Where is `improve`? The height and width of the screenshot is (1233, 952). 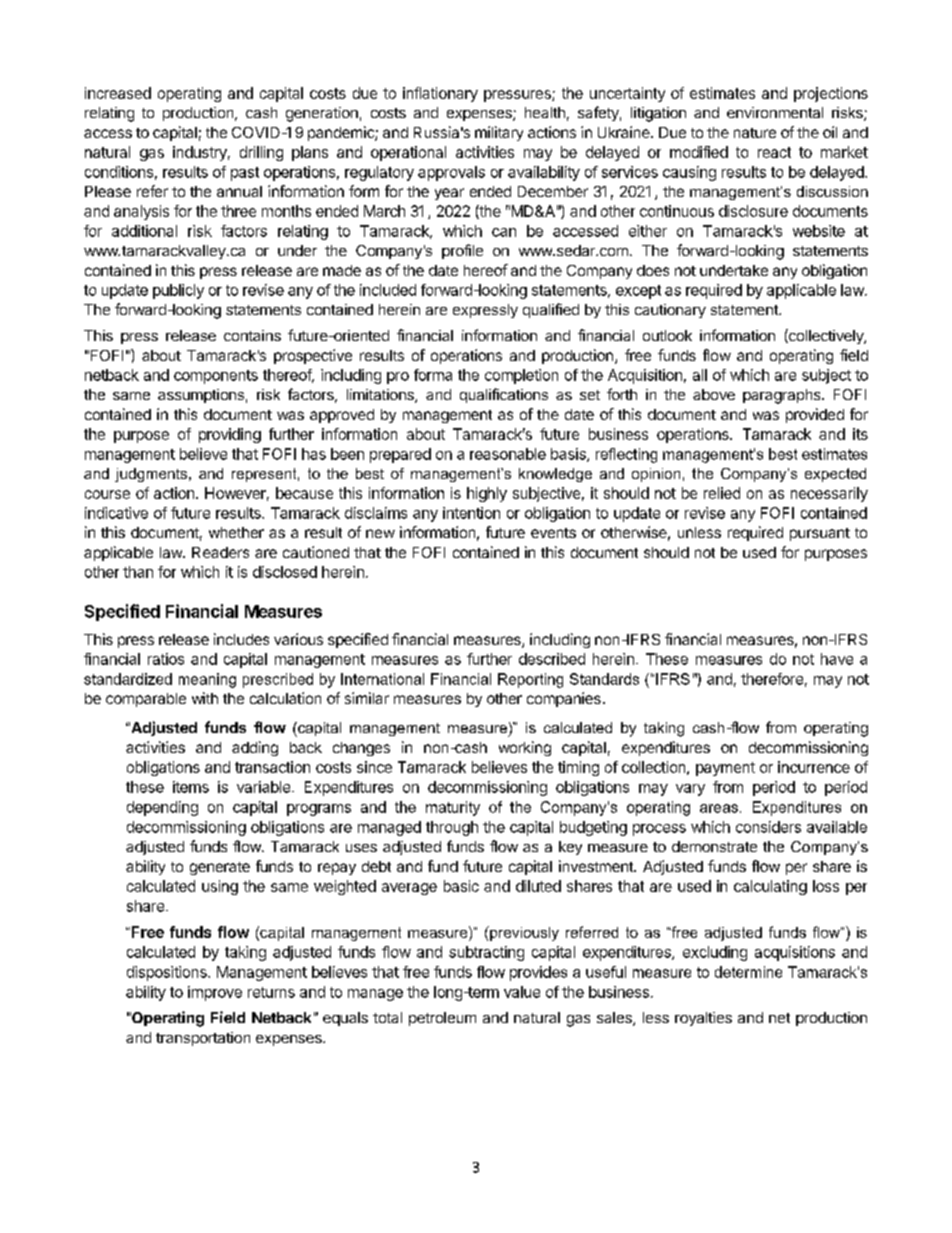 improve is located at coordinates (215, 993).
